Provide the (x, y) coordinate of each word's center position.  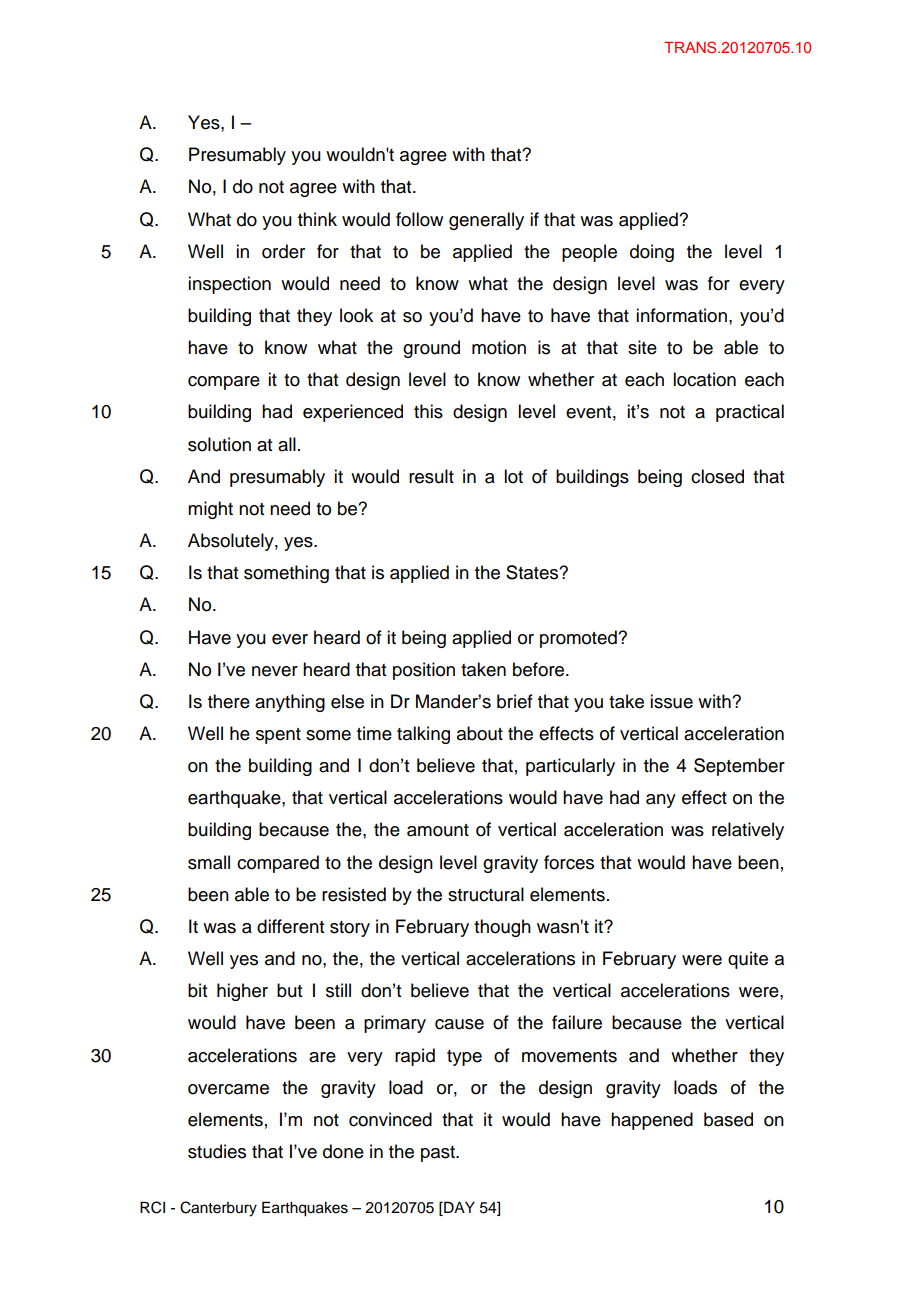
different (290, 926)
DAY (458, 1207)
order (283, 251)
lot (513, 476)
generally (486, 221)
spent (278, 736)
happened (652, 1121)
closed (717, 476)
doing (652, 253)
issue (671, 701)
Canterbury (218, 1209)
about (480, 733)
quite (748, 960)
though (502, 928)
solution (219, 444)
